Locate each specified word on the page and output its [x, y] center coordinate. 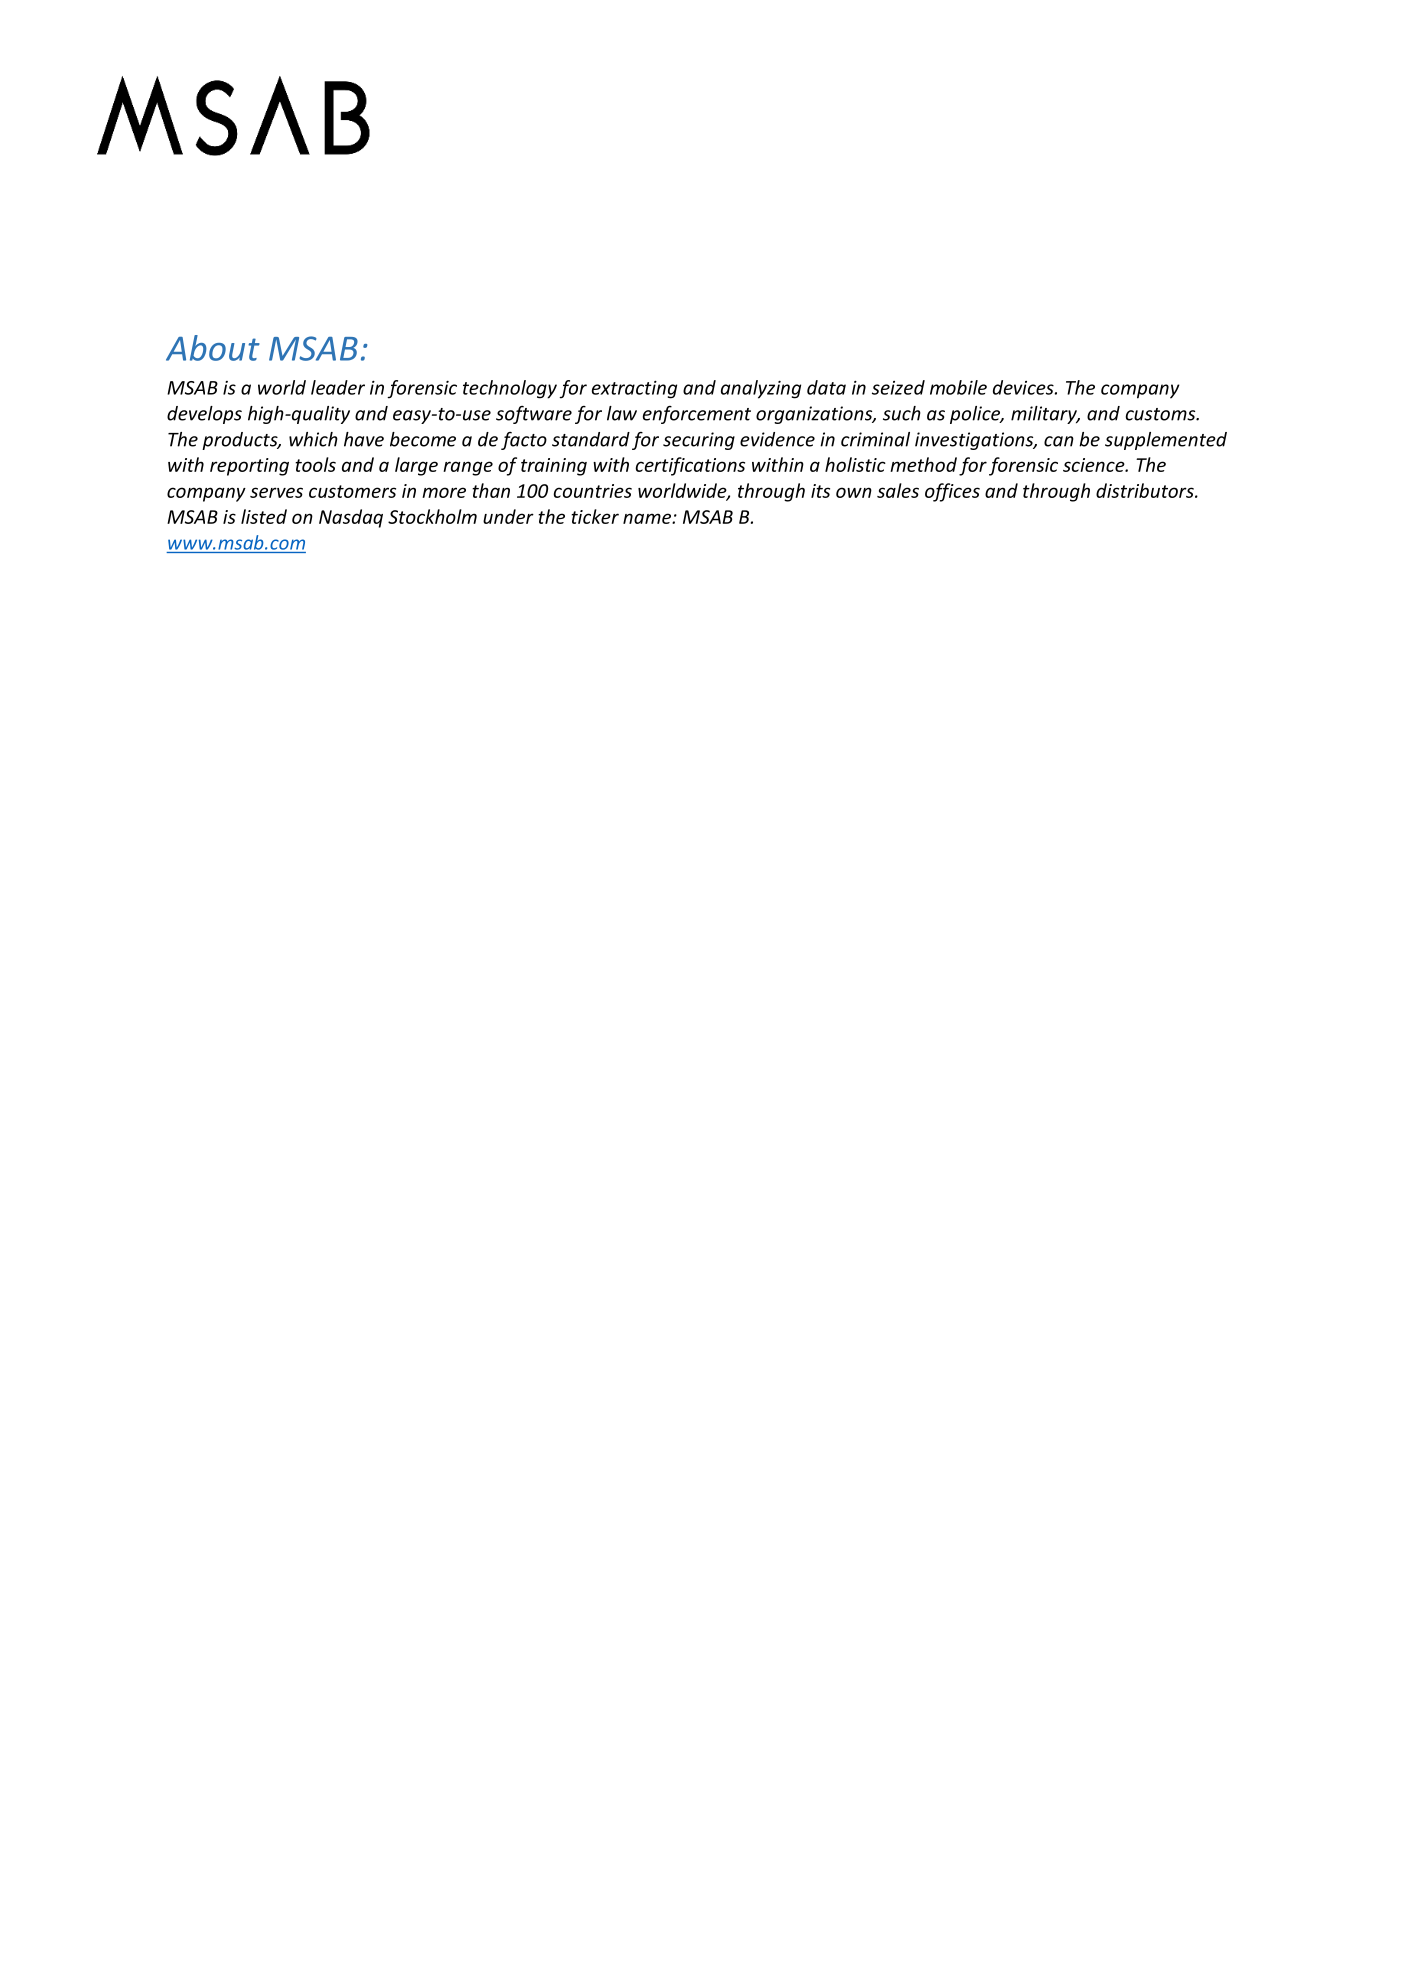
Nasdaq [351, 518]
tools [315, 464]
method [923, 464]
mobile [958, 387]
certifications [690, 466]
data [826, 387]
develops [204, 415]
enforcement [697, 415]
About [213, 348]
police [976, 415]
